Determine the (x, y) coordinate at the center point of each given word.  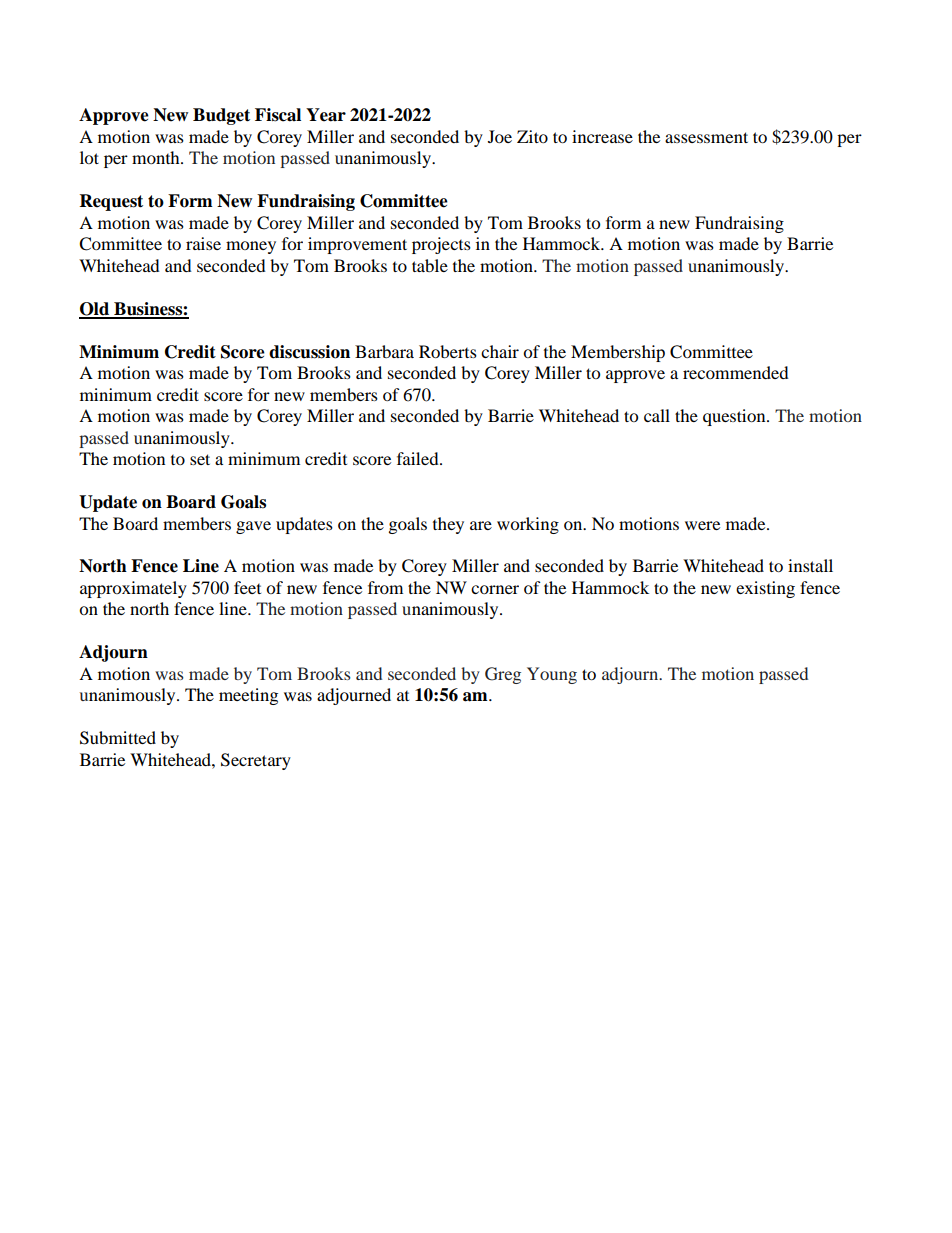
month (157, 157)
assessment (706, 137)
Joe (500, 136)
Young (552, 675)
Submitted (118, 738)
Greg (503, 675)
